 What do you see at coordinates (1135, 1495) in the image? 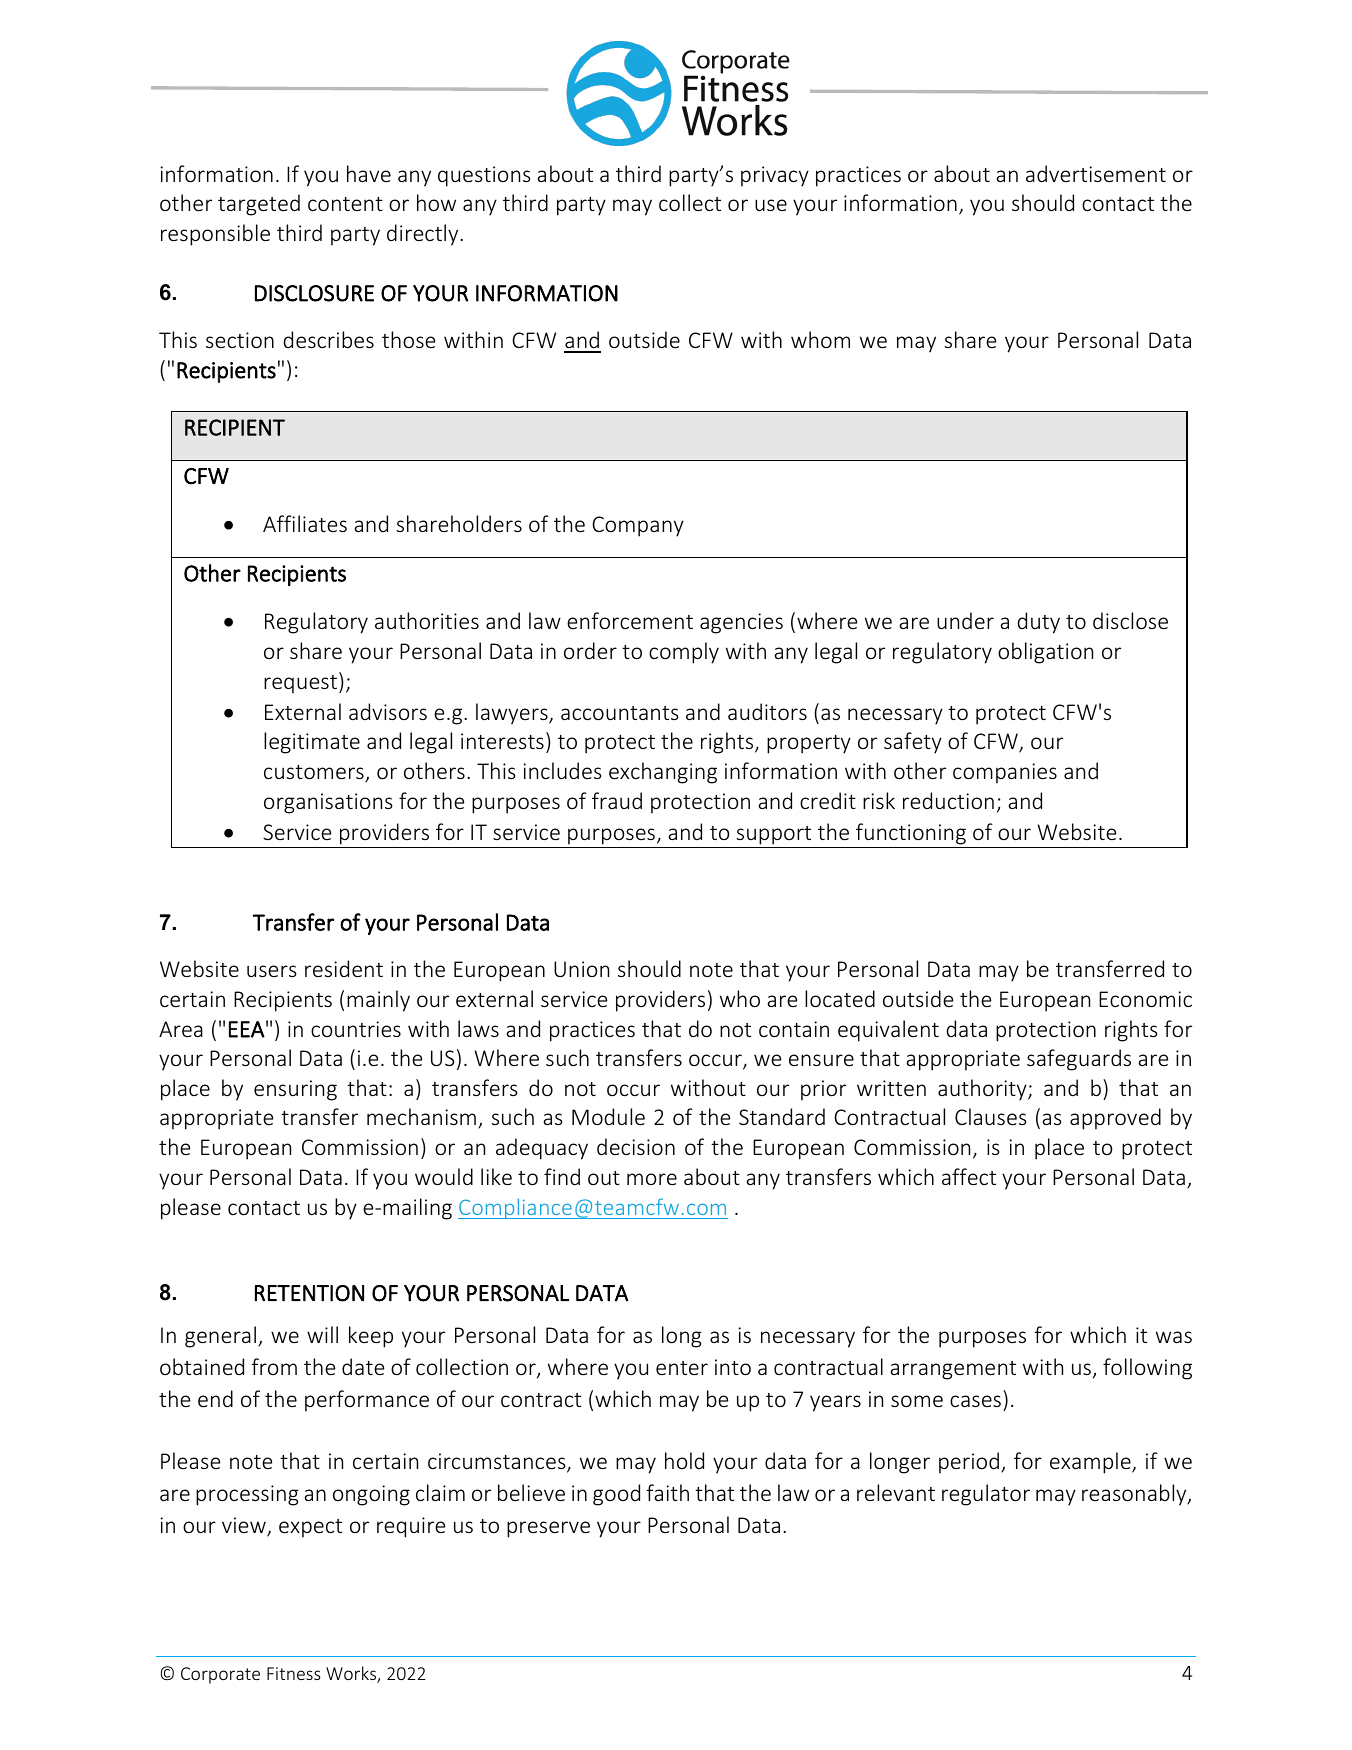
I see `reasonably` at bounding box center [1135, 1495].
